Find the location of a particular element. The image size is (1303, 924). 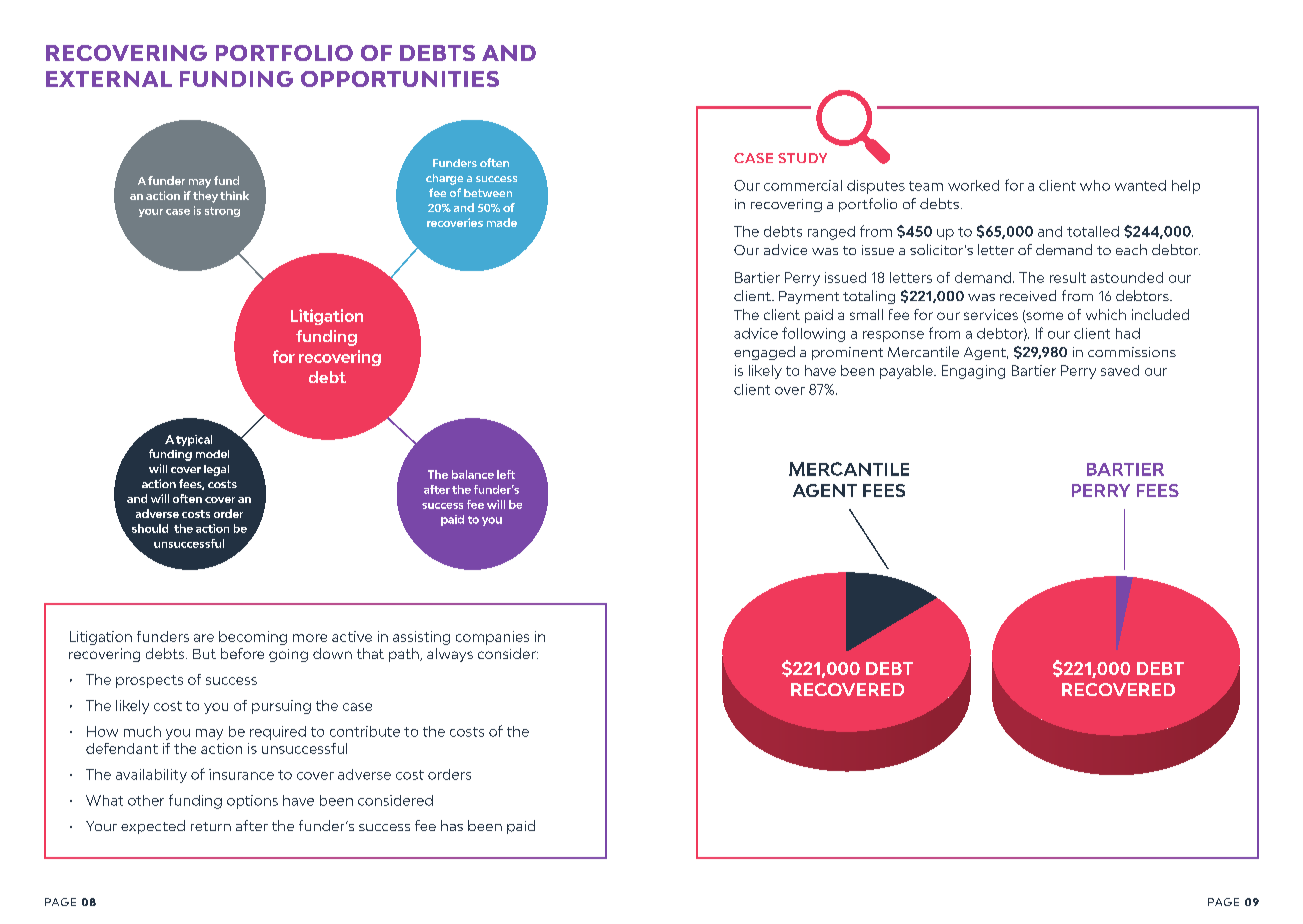

saved is located at coordinates (1120, 370).
